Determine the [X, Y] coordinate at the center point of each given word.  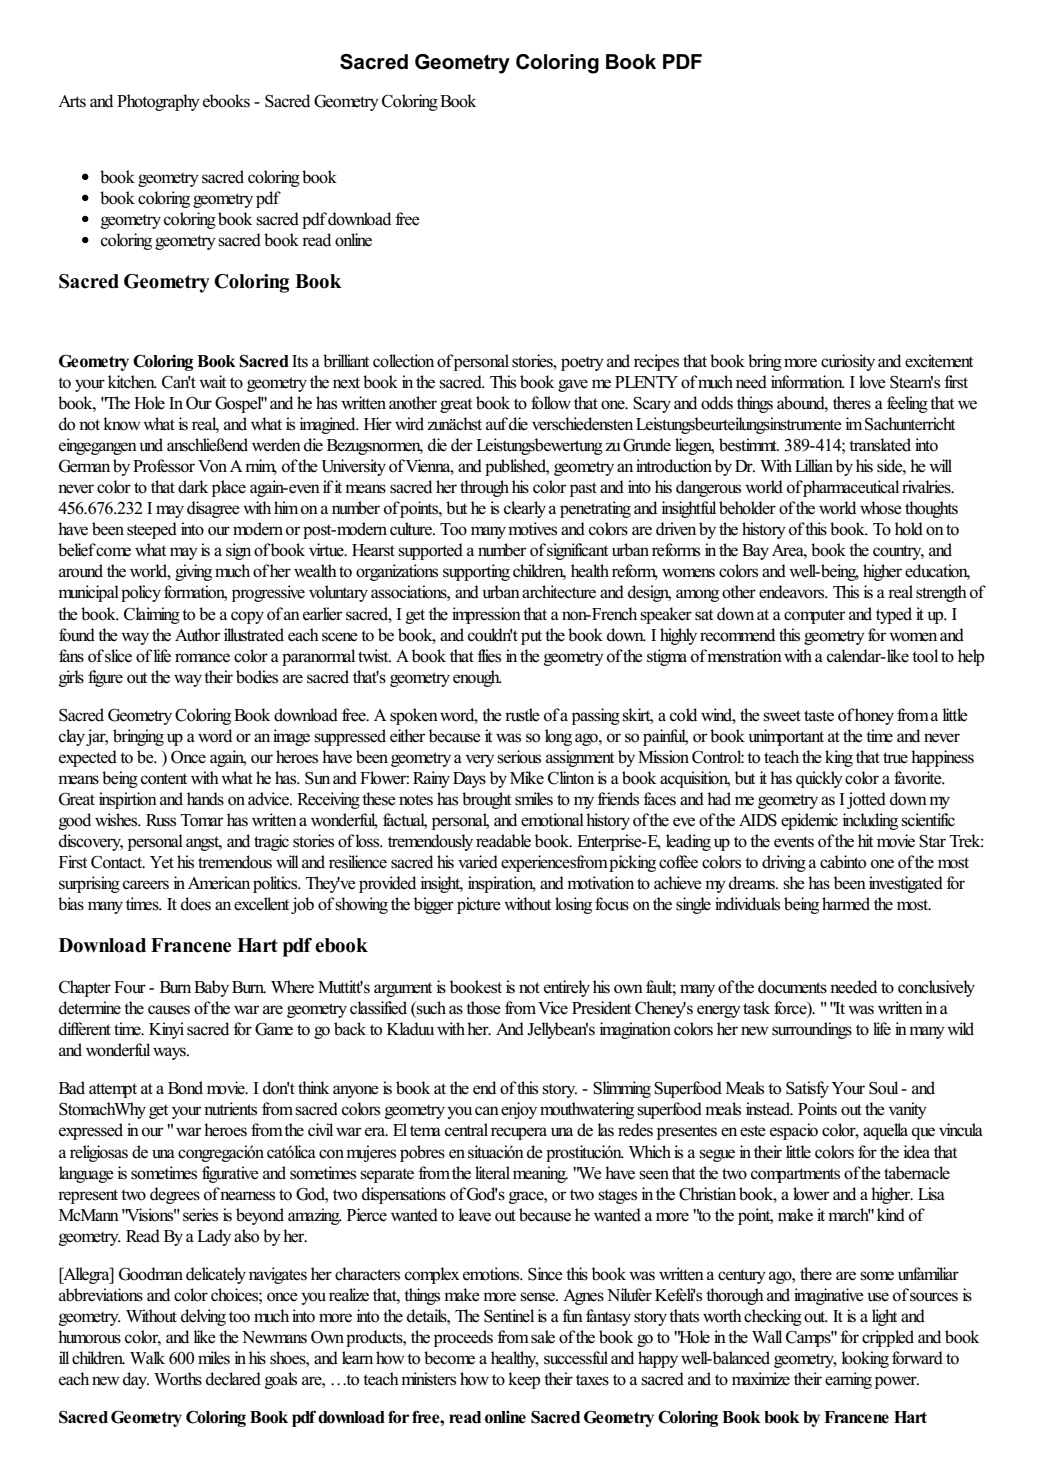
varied [478, 862]
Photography [158, 102]
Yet [162, 862]
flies [489, 656]
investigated [906, 884]
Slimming [622, 1089]
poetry [582, 363]
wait [212, 381]
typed [894, 615]
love [872, 382]
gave [573, 385]
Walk [147, 1357]
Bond [185, 1088]
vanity [907, 1110]
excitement [939, 361]
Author [197, 635]
